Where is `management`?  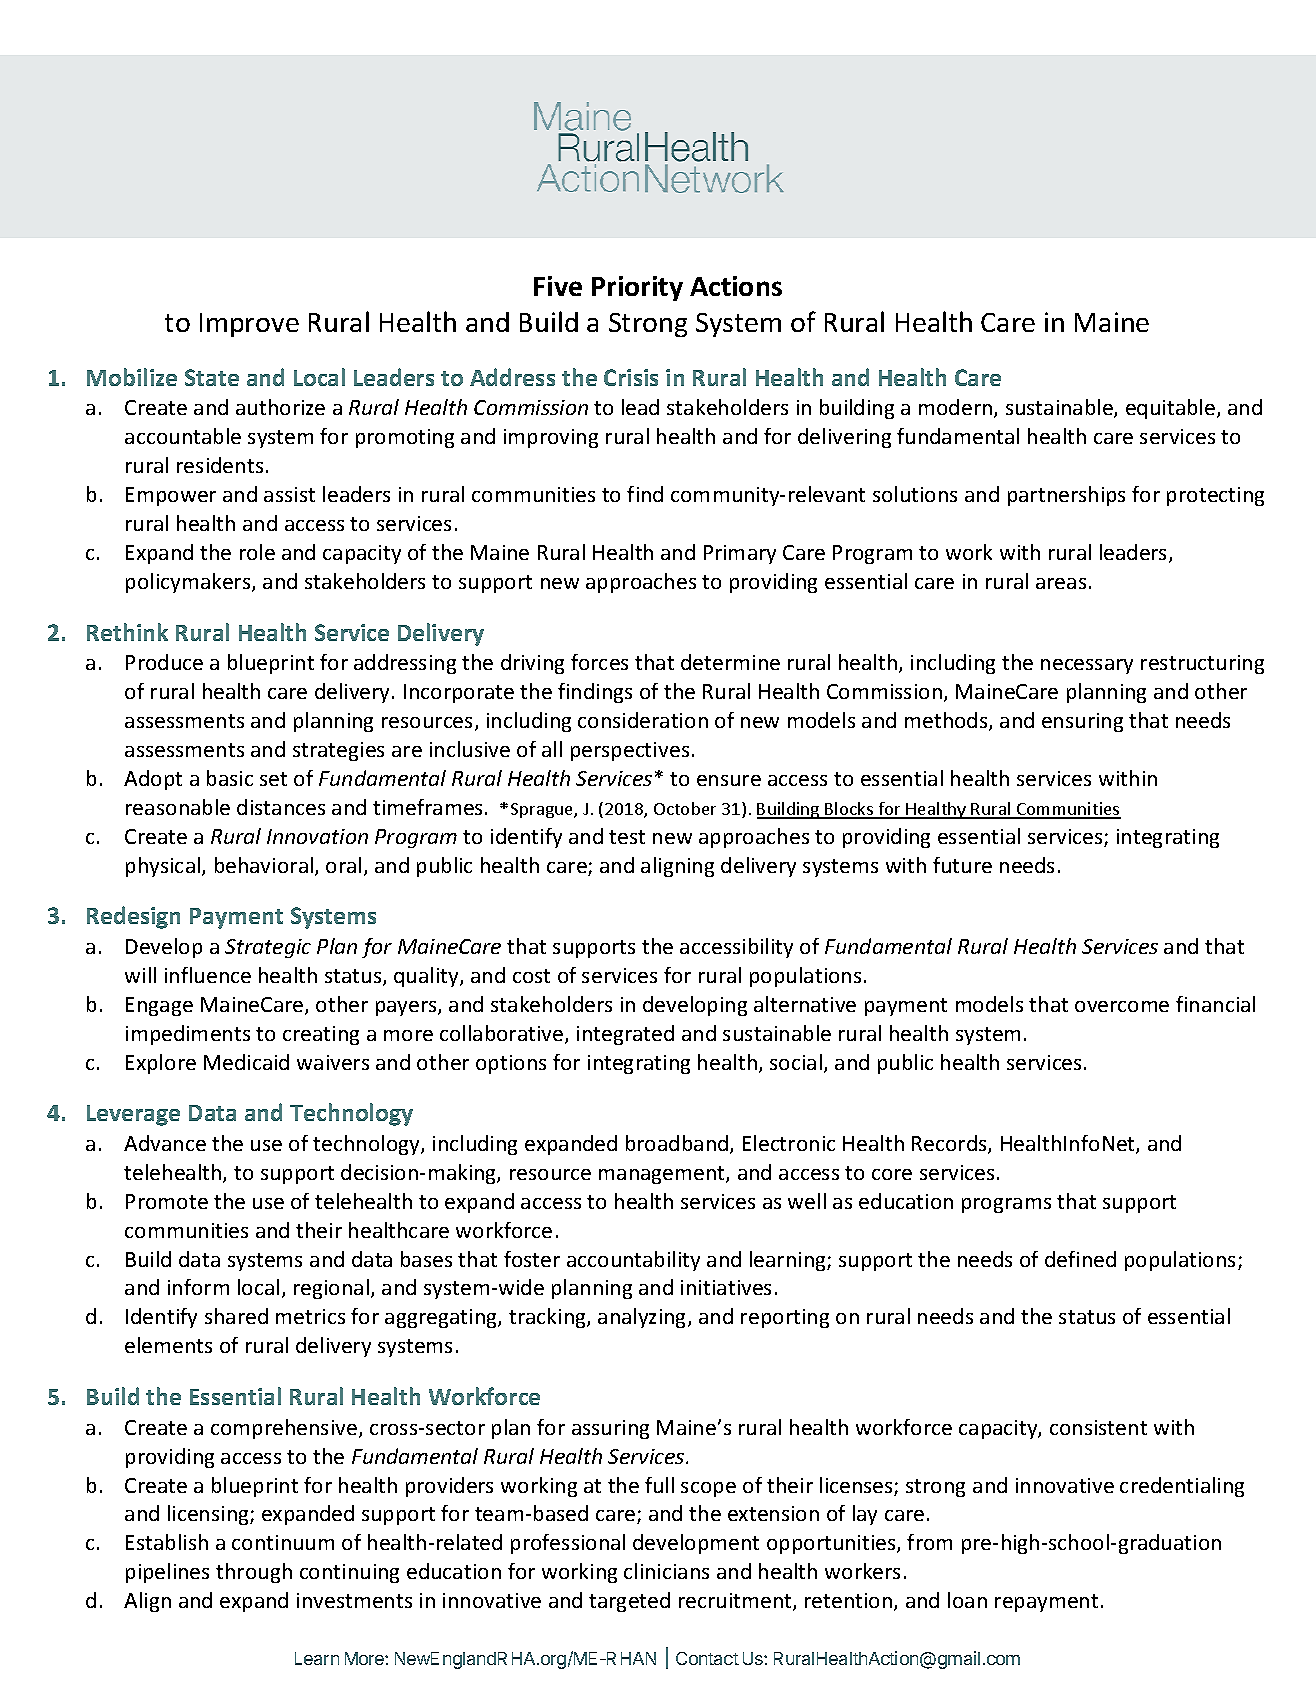
management is located at coordinates (663, 1175).
